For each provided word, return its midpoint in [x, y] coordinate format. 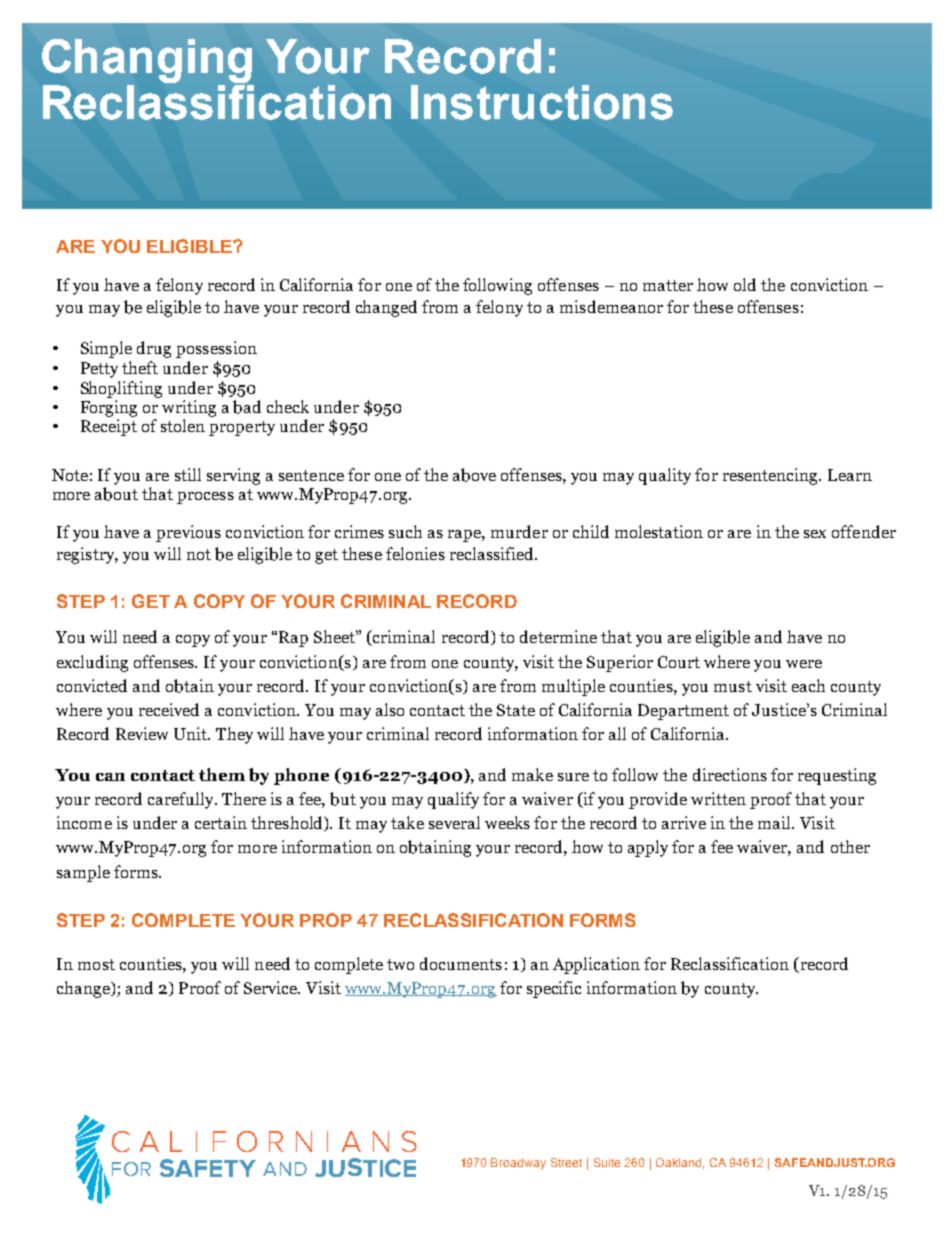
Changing [148, 62]
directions [730, 774]
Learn [850, 475]
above [474, 475]
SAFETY [208, 1168]
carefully [182, 800]
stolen [183, 425]
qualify [453, 800]
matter [668, 285]
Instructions [542, 102]
